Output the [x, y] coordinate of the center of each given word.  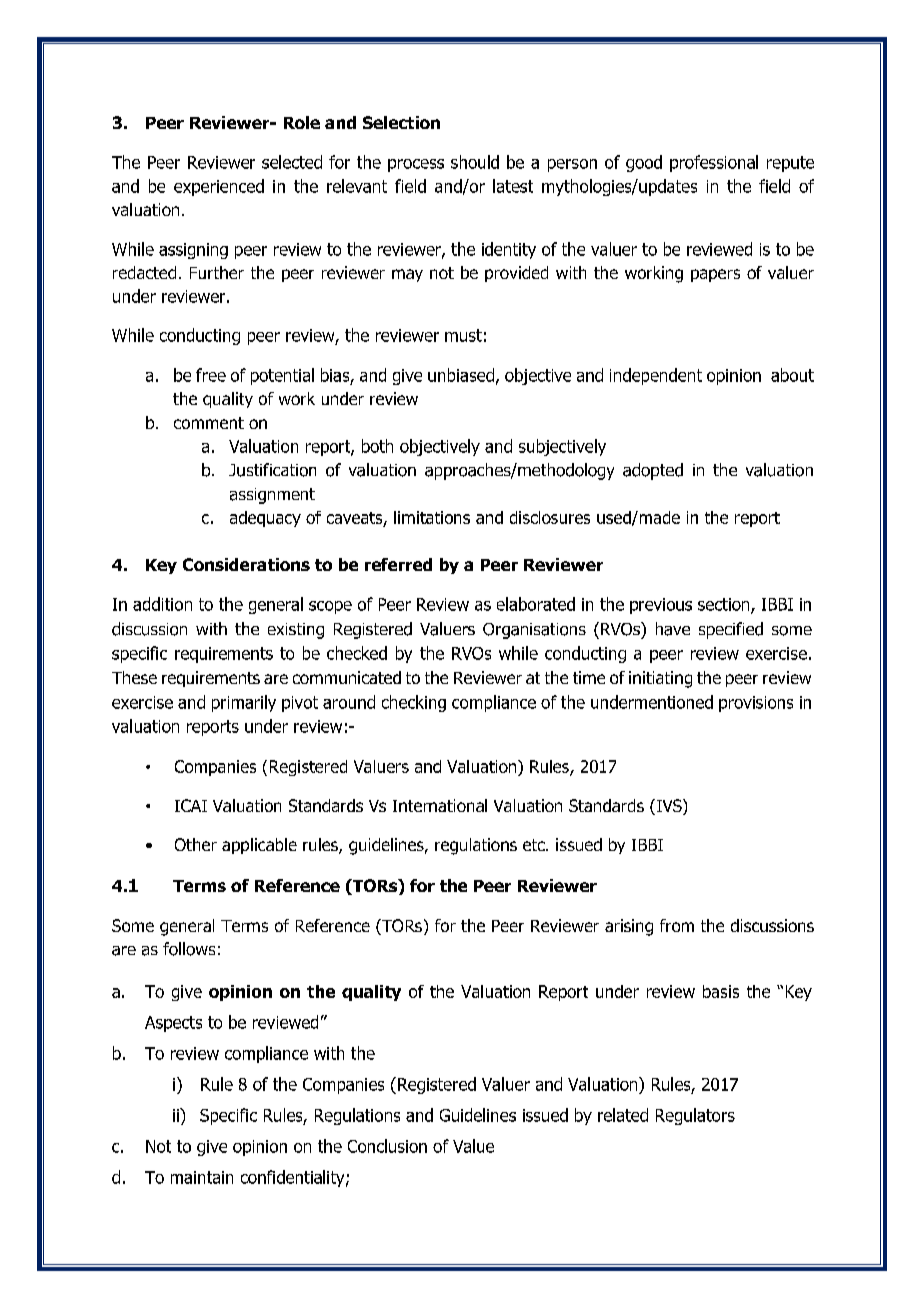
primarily [244, 703]
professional [714, 163]
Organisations [534, 631]
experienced [219, 187]
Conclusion [387, 1146]
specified [731, 630]
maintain [202, 1177]
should [475, 162]
